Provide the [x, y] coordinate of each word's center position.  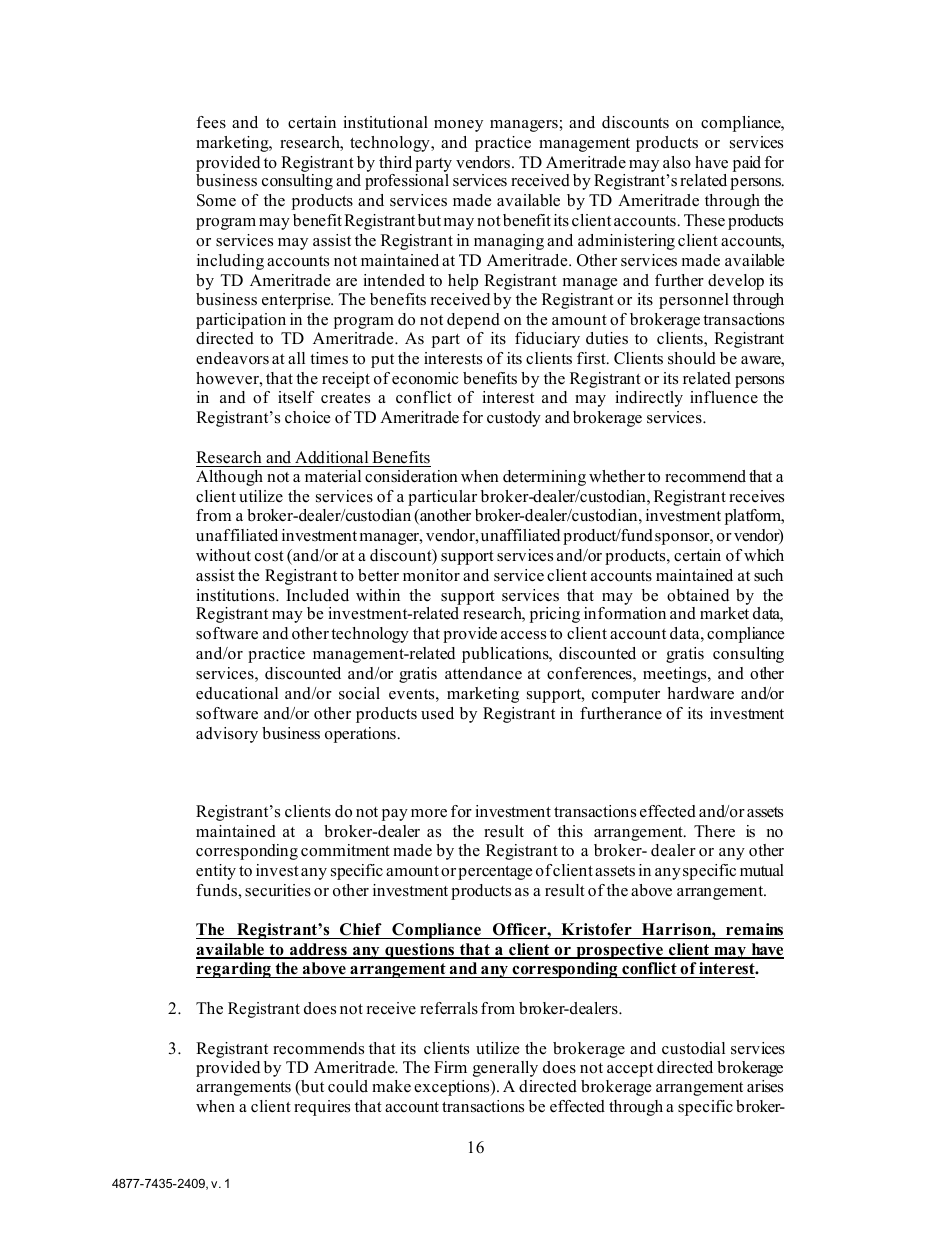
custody [514, 419]
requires [322, 1108]
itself [296, 397]
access [523, 635]
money [458, 126]
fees [211, 122]
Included [317, 595]
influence [724, 397]
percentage [495, 873]
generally [505, 1069]
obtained [698, 595]
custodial [693, 1048]
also [677, 162]
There [714, 831]
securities [278, 890]
